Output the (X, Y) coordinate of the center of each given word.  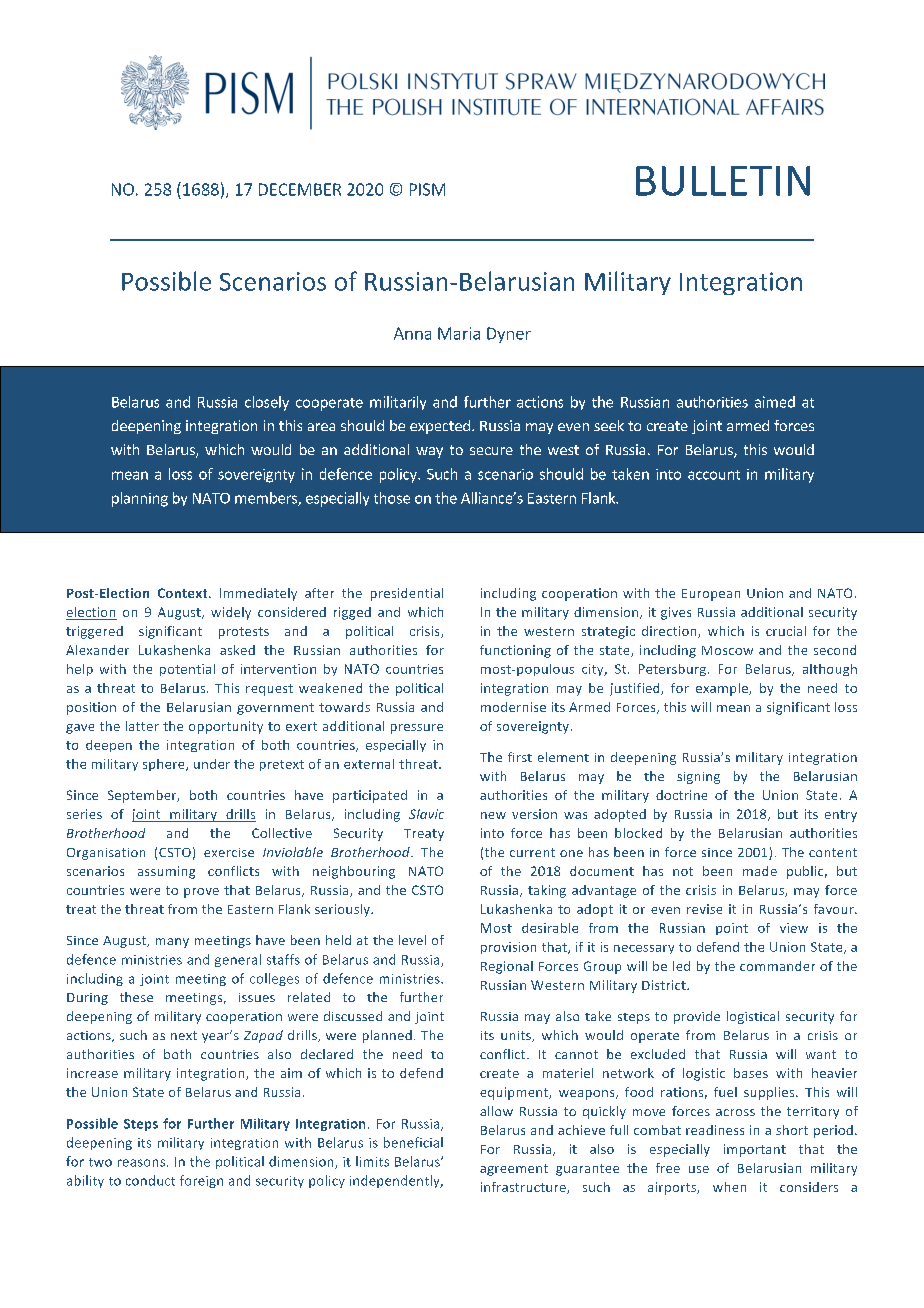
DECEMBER (300, 189)
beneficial (413, 1142)
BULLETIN (723, 181)
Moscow (727, 650)
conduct (150, 1180)
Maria (459, 333)
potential (187, 670)
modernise (513, 707)
